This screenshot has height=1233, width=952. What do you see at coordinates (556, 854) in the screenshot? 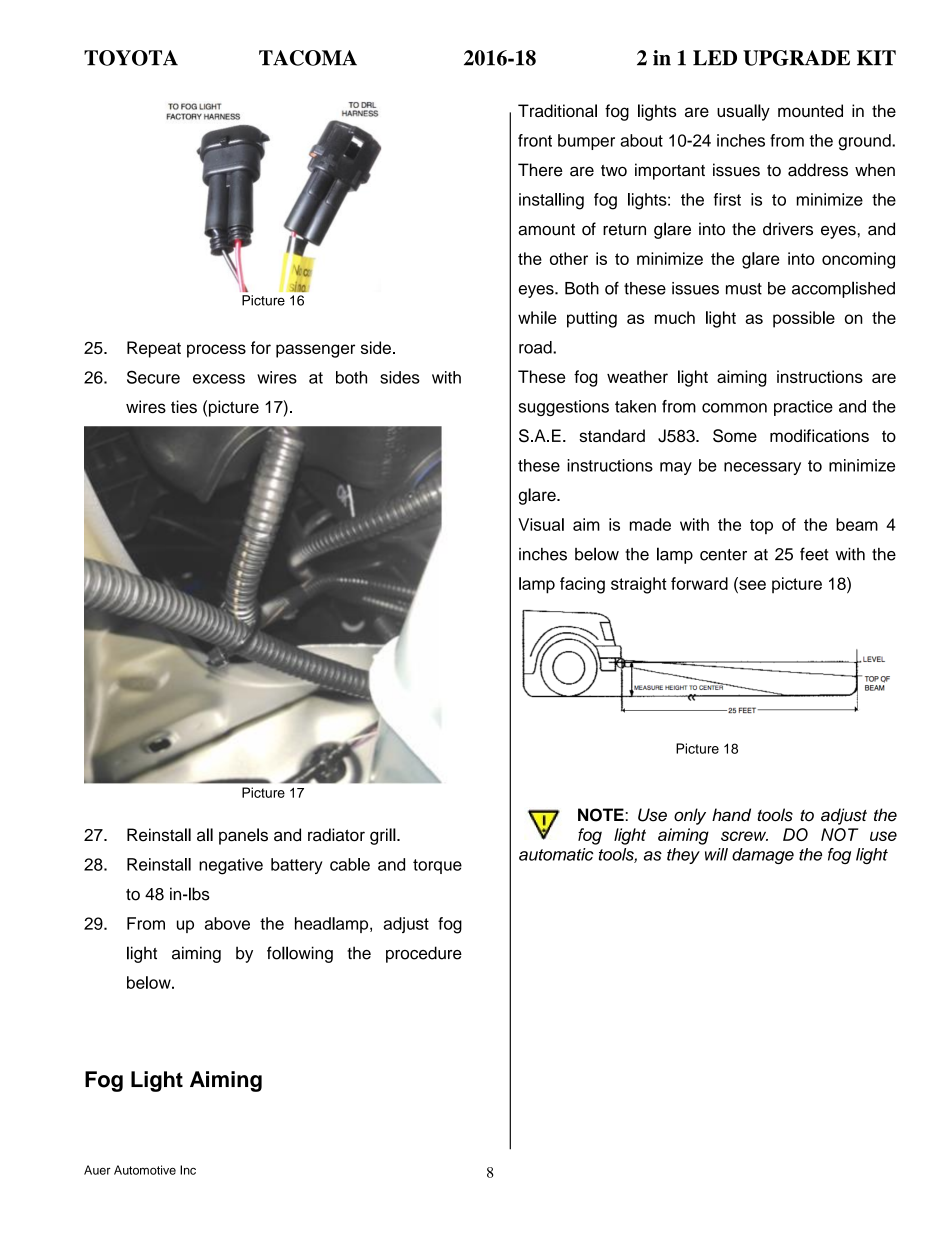
I see `automatic` at bounding box center [556, 854].
